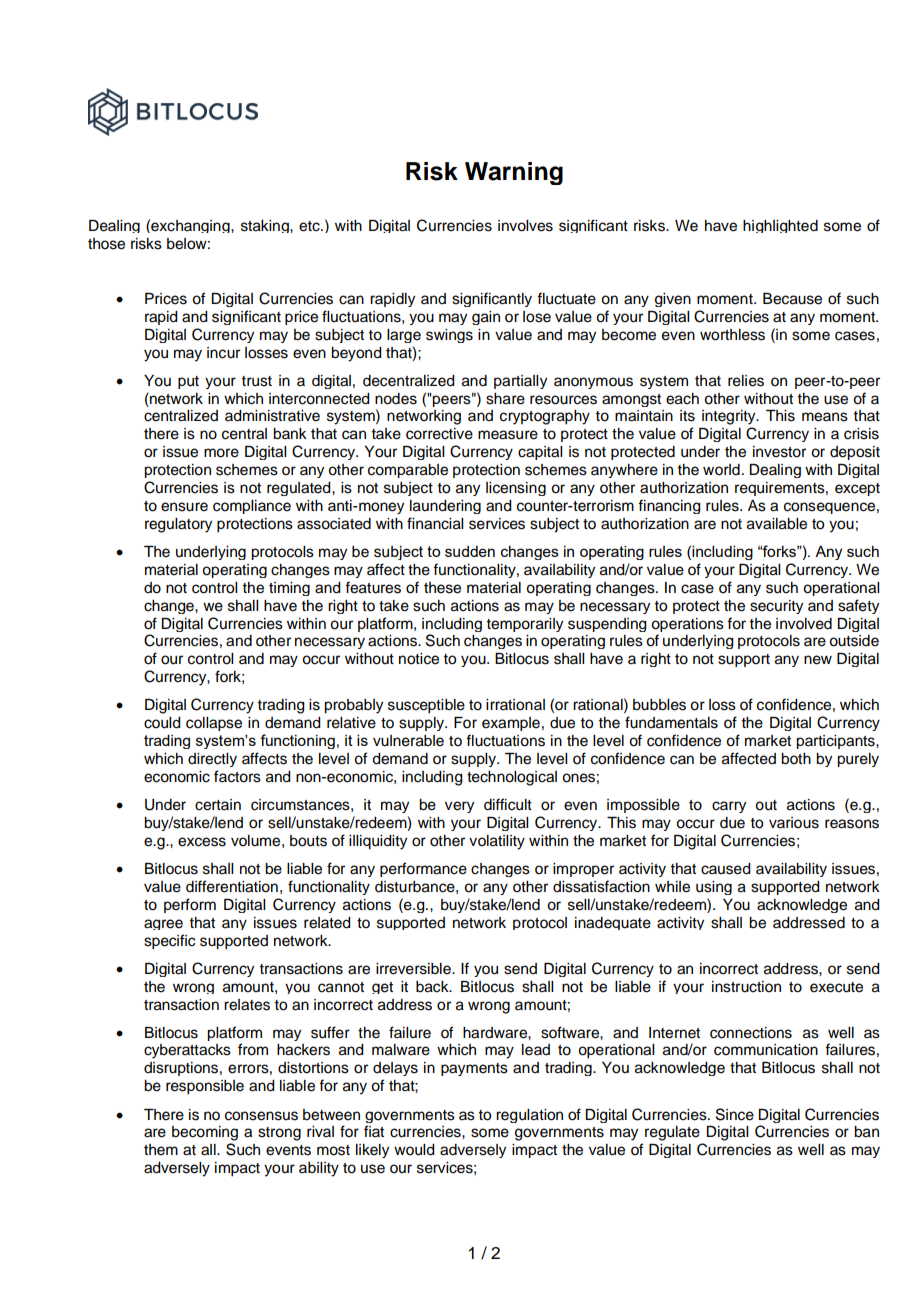 The width and height of the screenshot is (924, 1308). What do you see at coordinates (780, 226) in the screenshot?
I see `highlighted` at bounding box center [780, 226].
